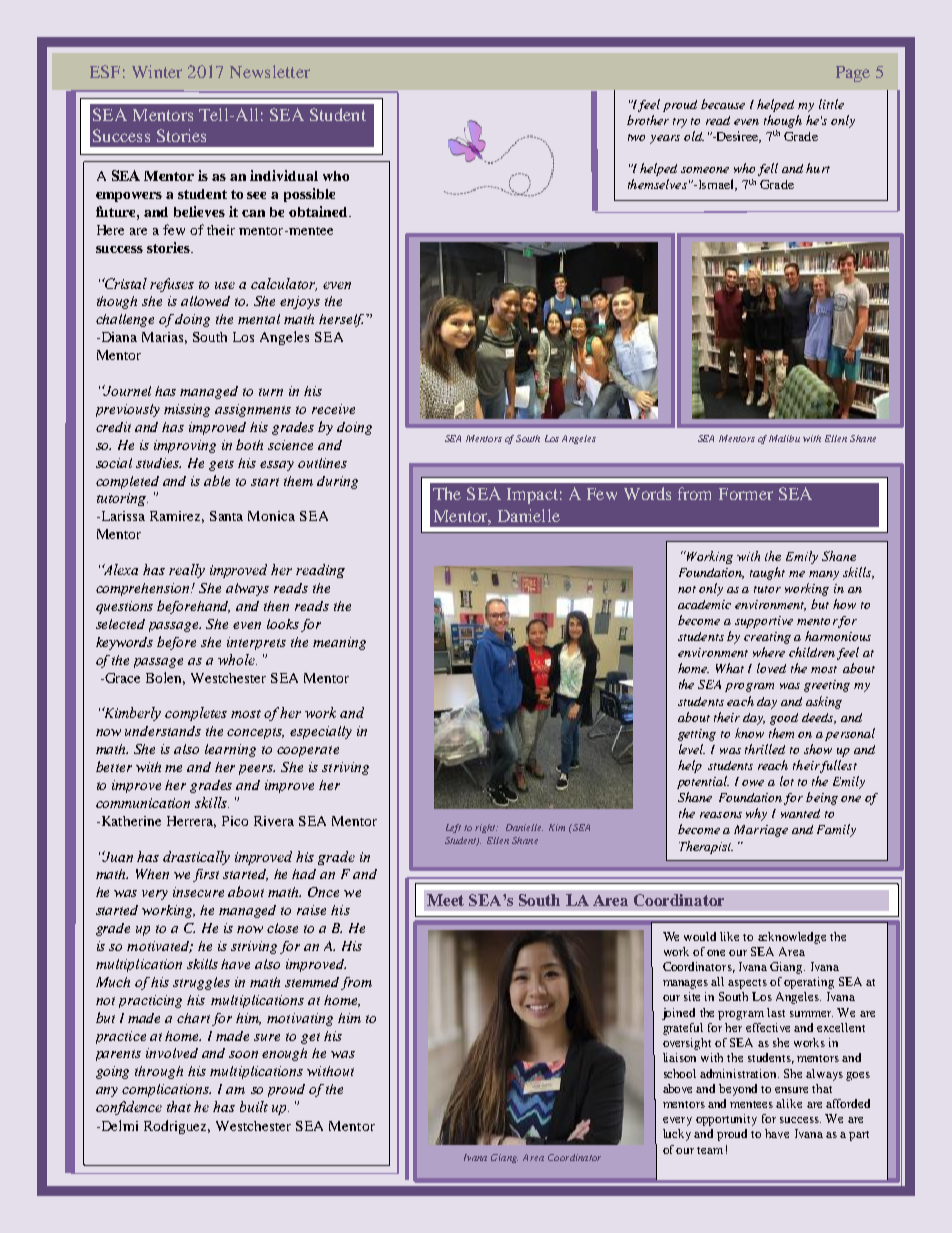  I want to click on lucky, so click(677, 1135).
